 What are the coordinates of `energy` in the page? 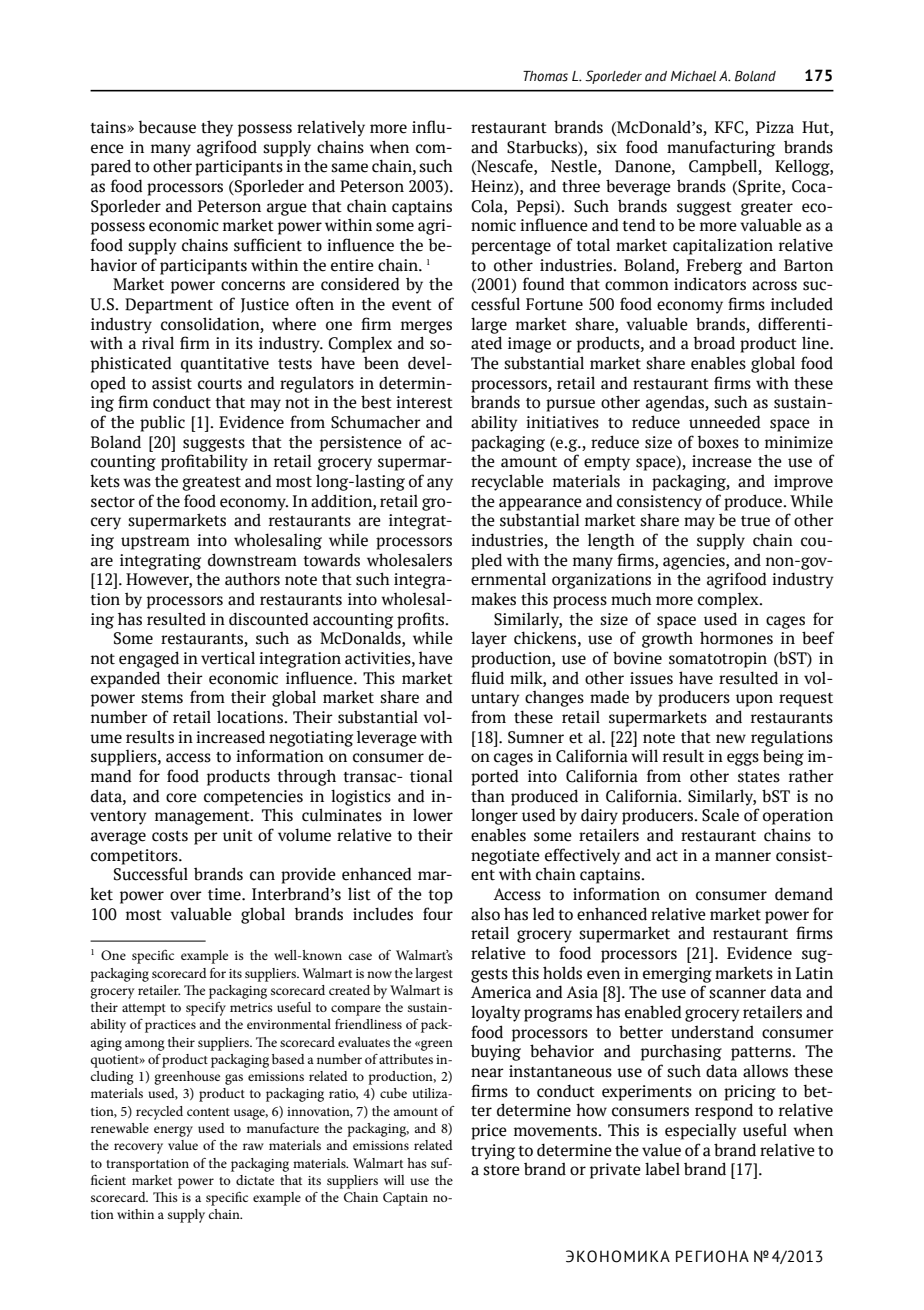 It's located at (173, 1131).
